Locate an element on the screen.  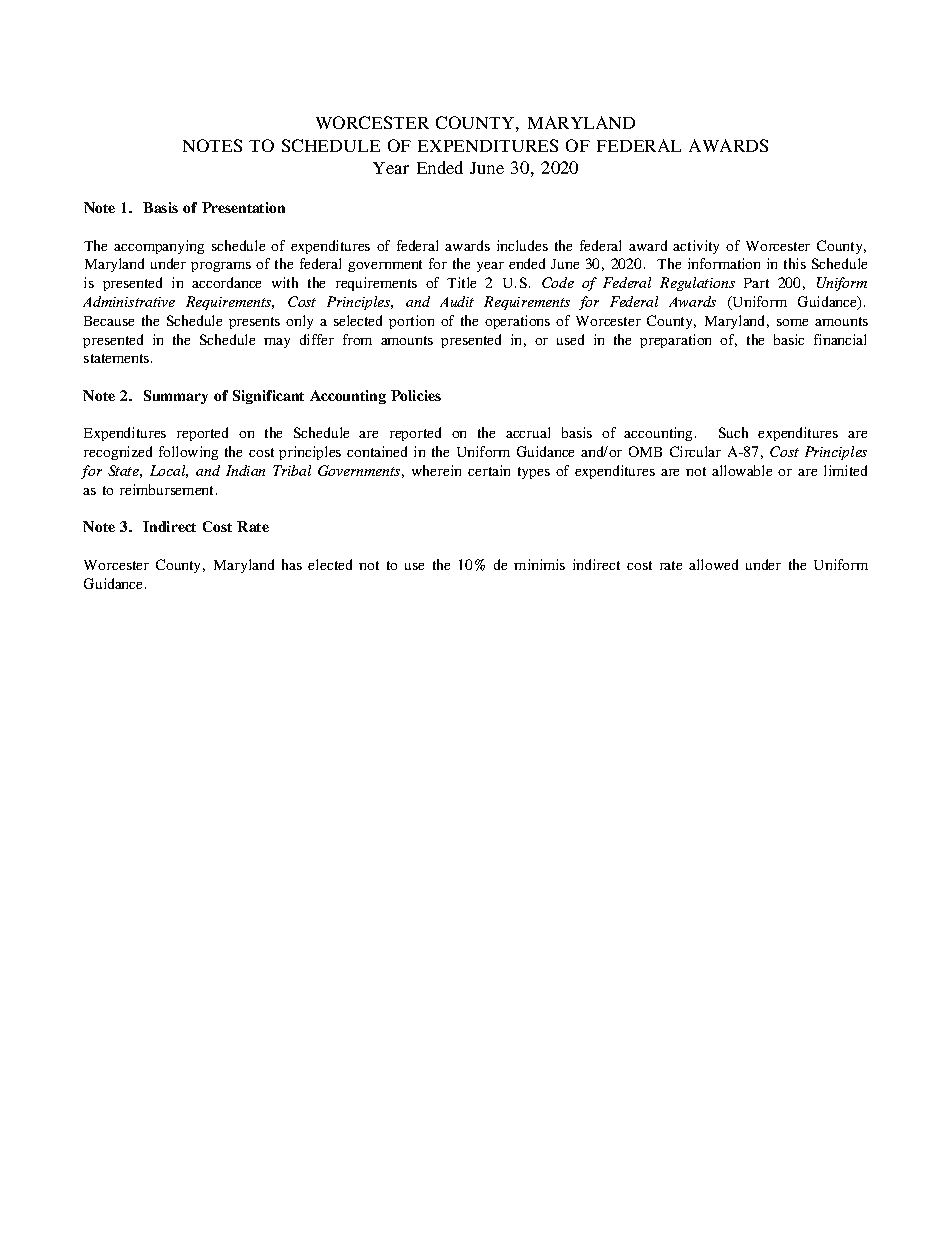
has is located at coordinates (292, 564).
